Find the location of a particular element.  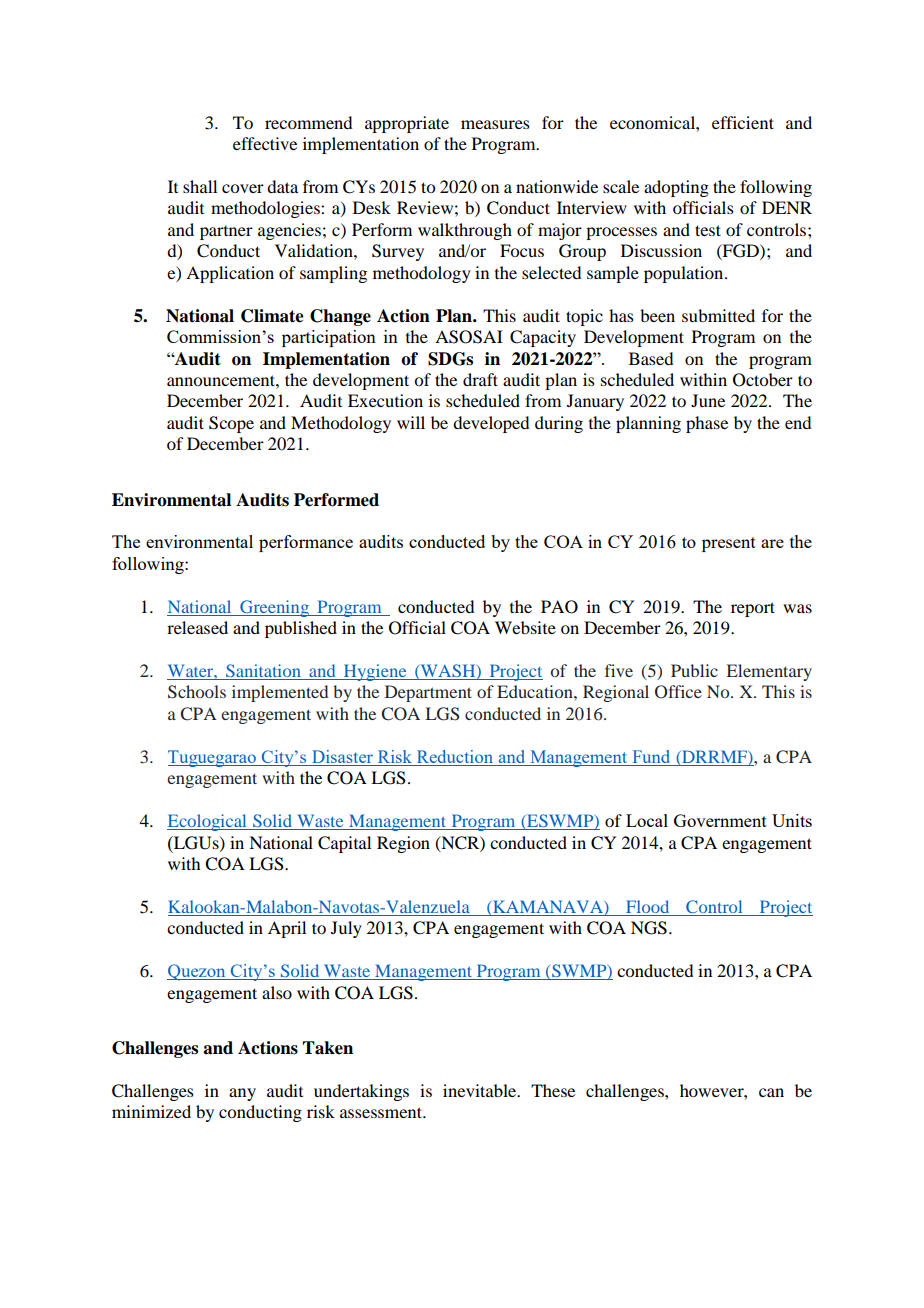

present is located at coordinates (729, 544).
